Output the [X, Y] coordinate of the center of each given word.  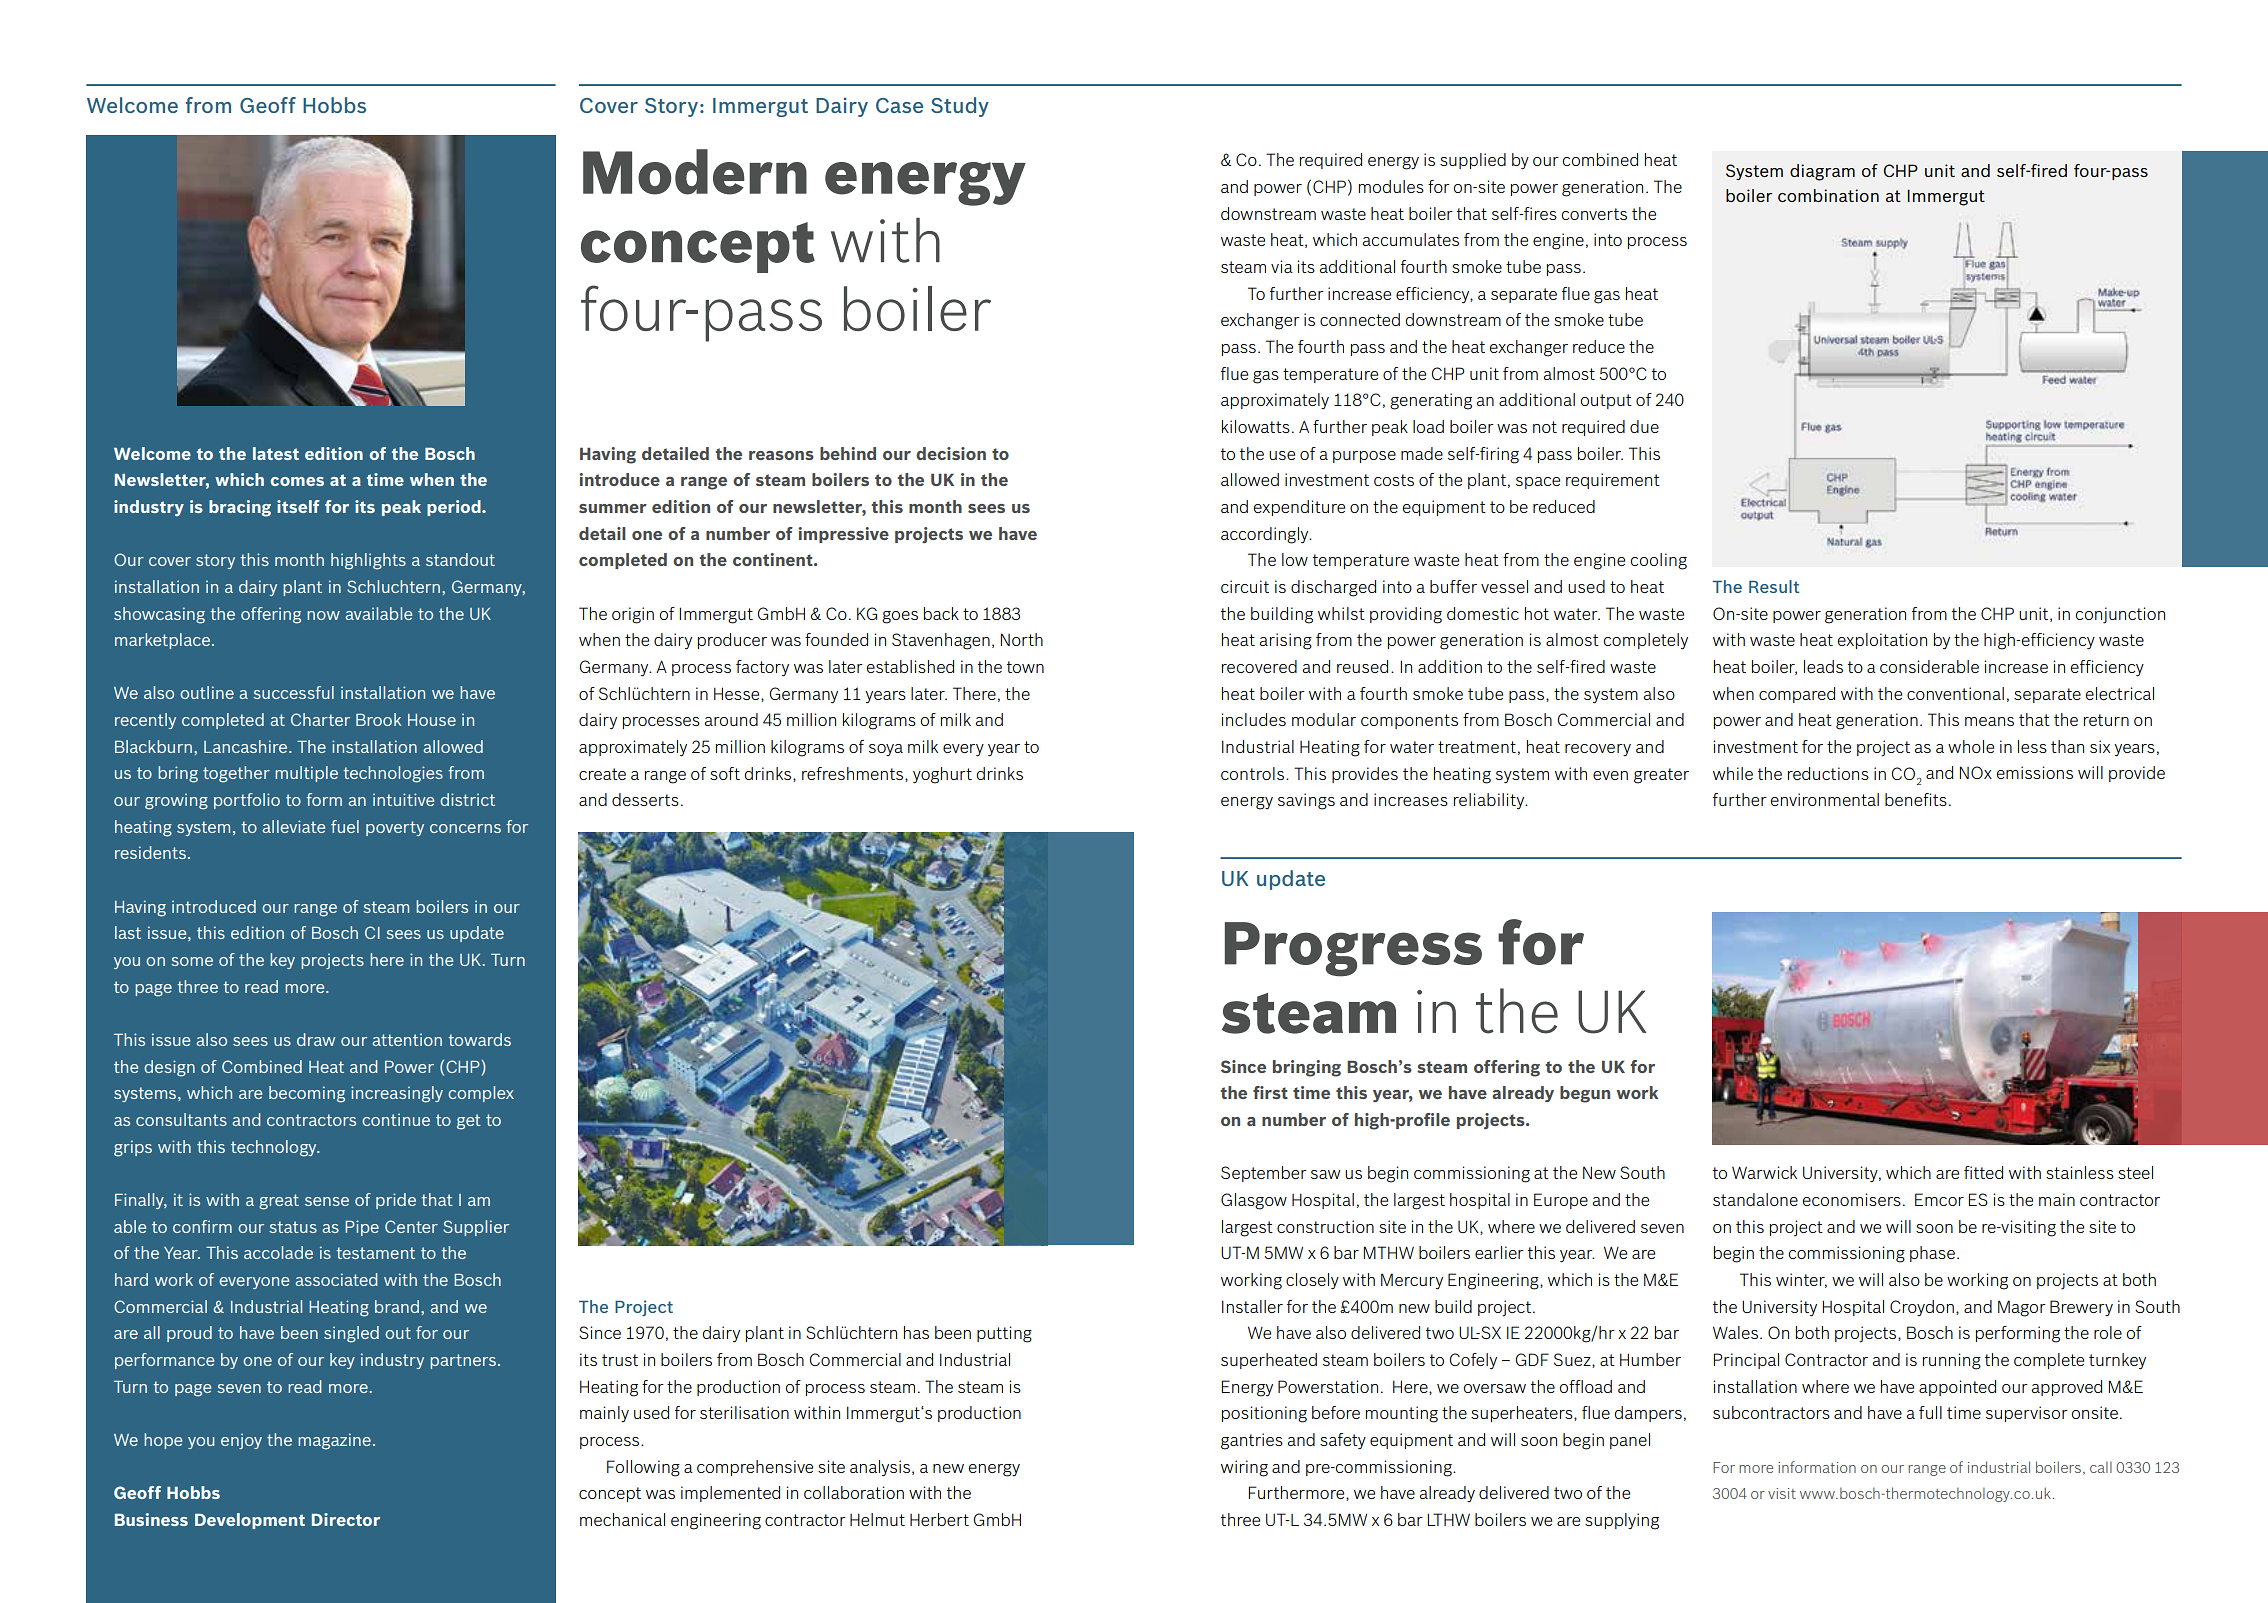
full [1930, 1412]
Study [960, 107]
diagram [1822, 172]
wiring [1244, 1468]
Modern [695, 172]
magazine [334, 1441]
